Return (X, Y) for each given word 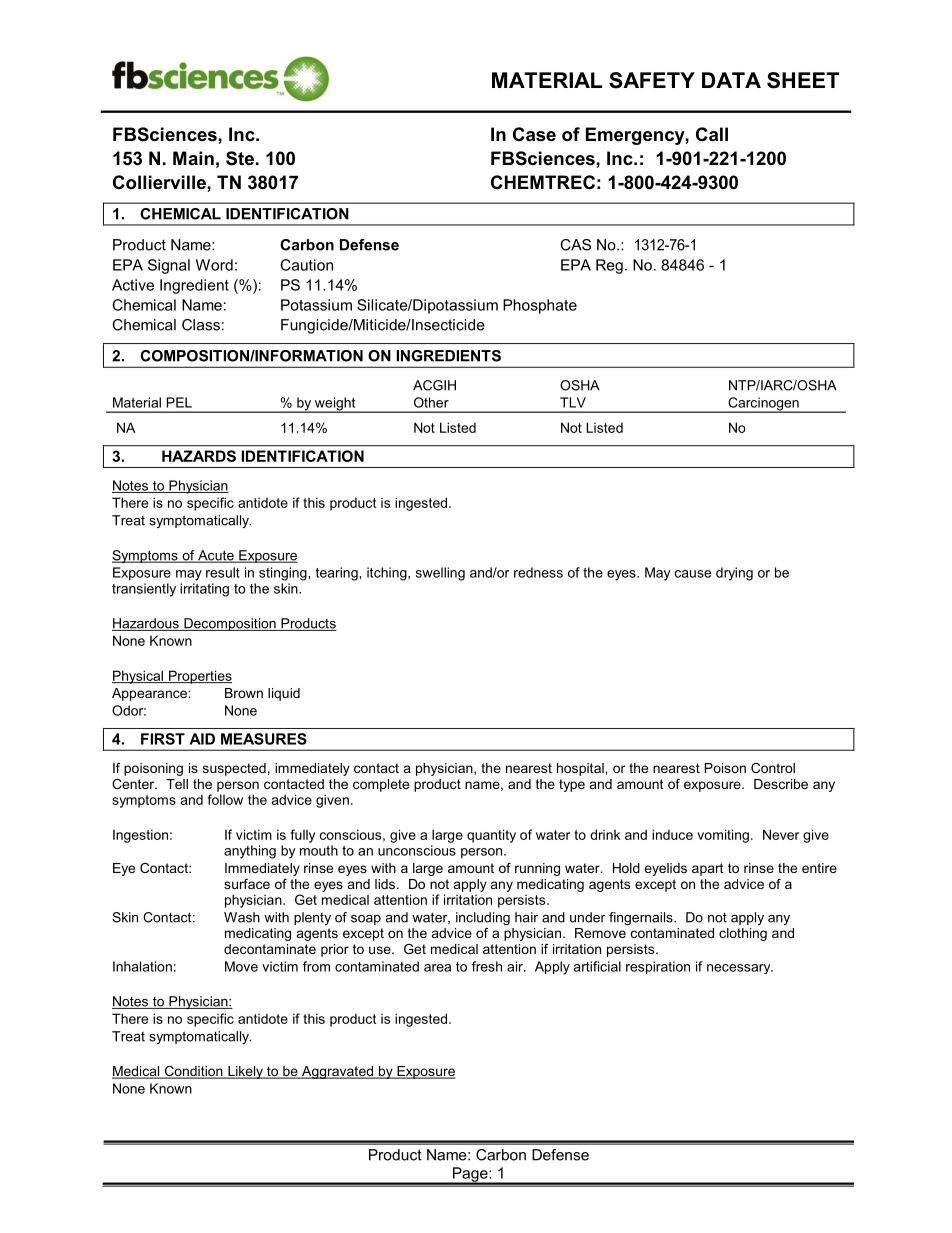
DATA (731, 80)
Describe (781, 784)
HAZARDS (199, 456)
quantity (491, 836)
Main (193, 158)
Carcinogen (763, 405)
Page (470, 1175)
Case (534, 134)
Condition (194, 1072)
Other (431, 402)
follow (225, 799)
